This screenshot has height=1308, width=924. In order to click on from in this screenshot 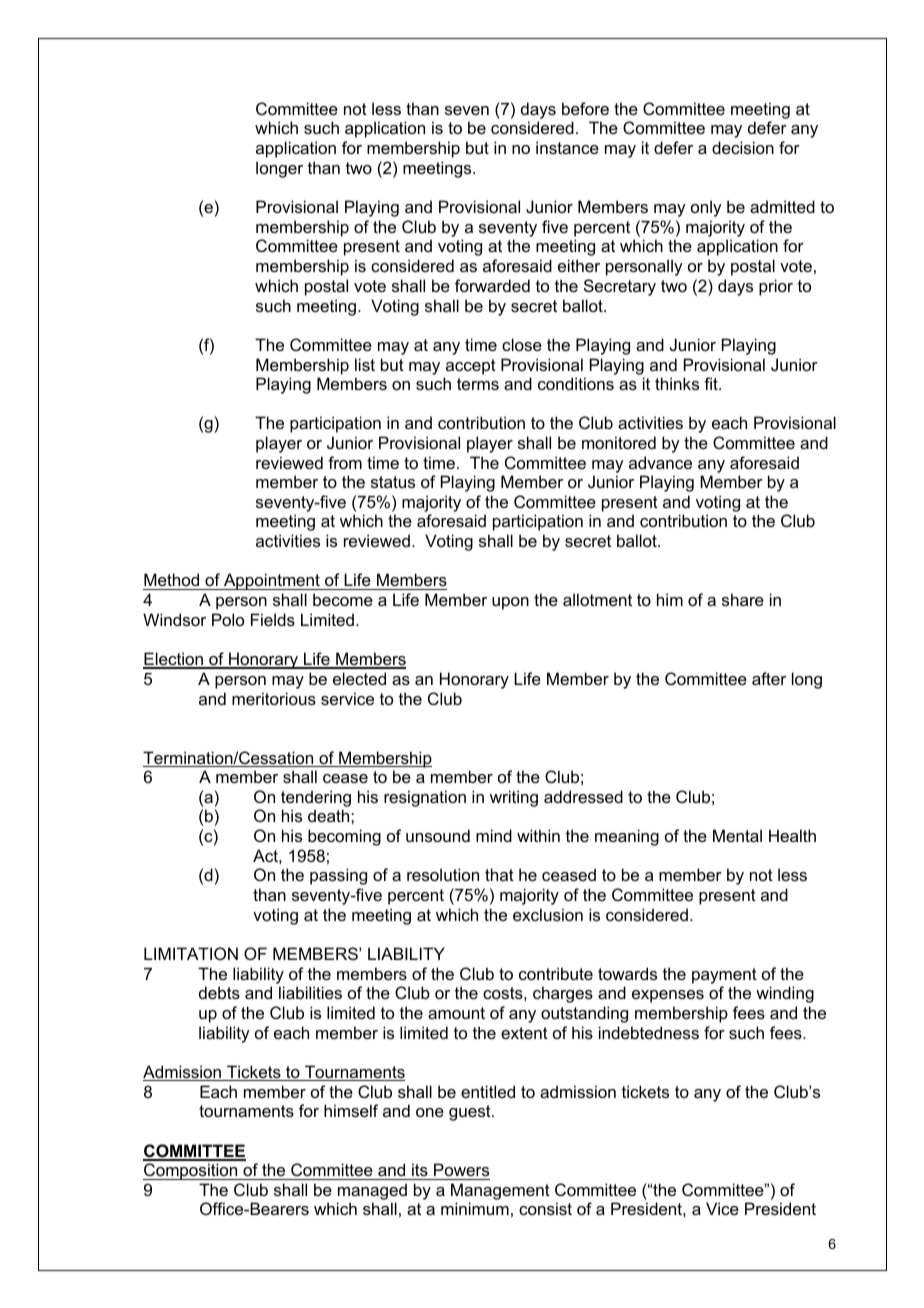, I will do `click(345, 462)`.
